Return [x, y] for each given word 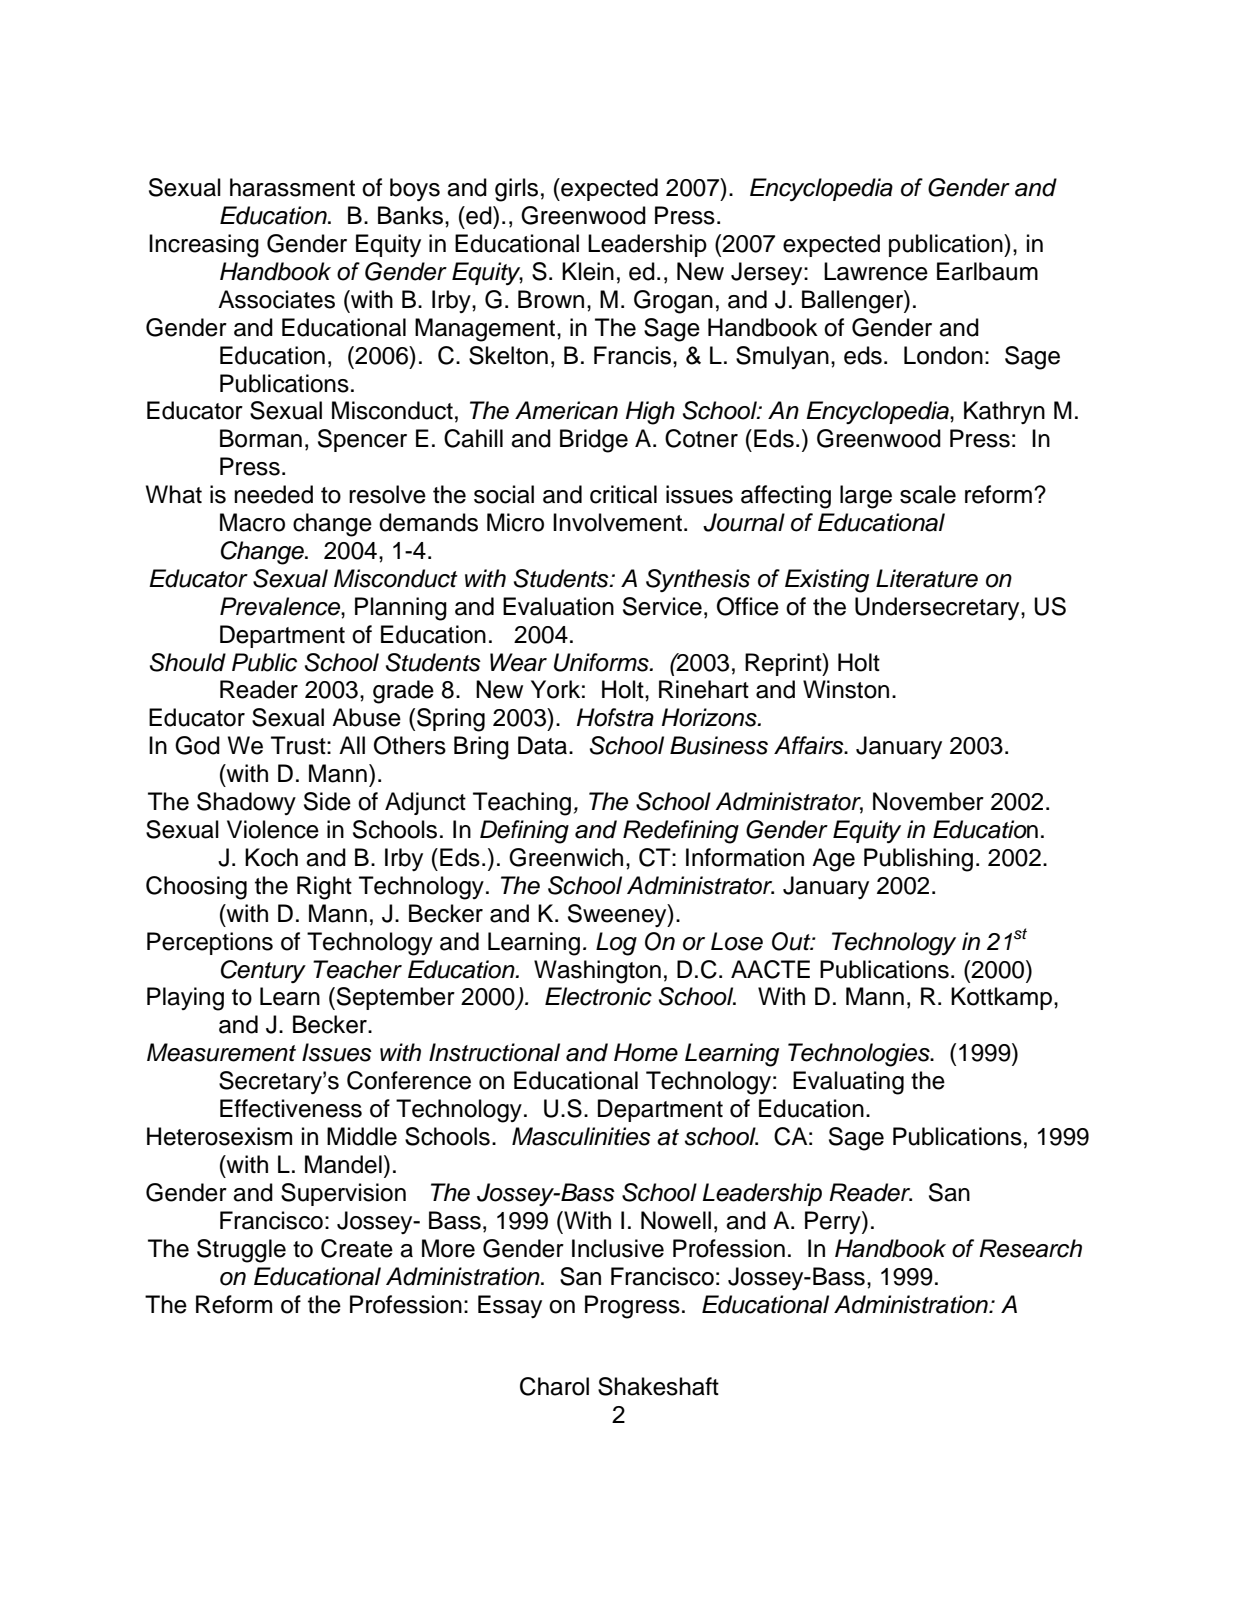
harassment [292, 187]
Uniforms [602, 662]
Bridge [594, 441]
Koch [271, 857]
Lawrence [876, 271]
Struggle [241, 1251]
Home [646, 1052]
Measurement [221, 1052]
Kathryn [1004, 412]
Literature [927, 578]
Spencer [362, 440]
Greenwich [566, 857]
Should [188, 662]
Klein [588, 271]
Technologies [860, 1055]
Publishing [918, 860]
